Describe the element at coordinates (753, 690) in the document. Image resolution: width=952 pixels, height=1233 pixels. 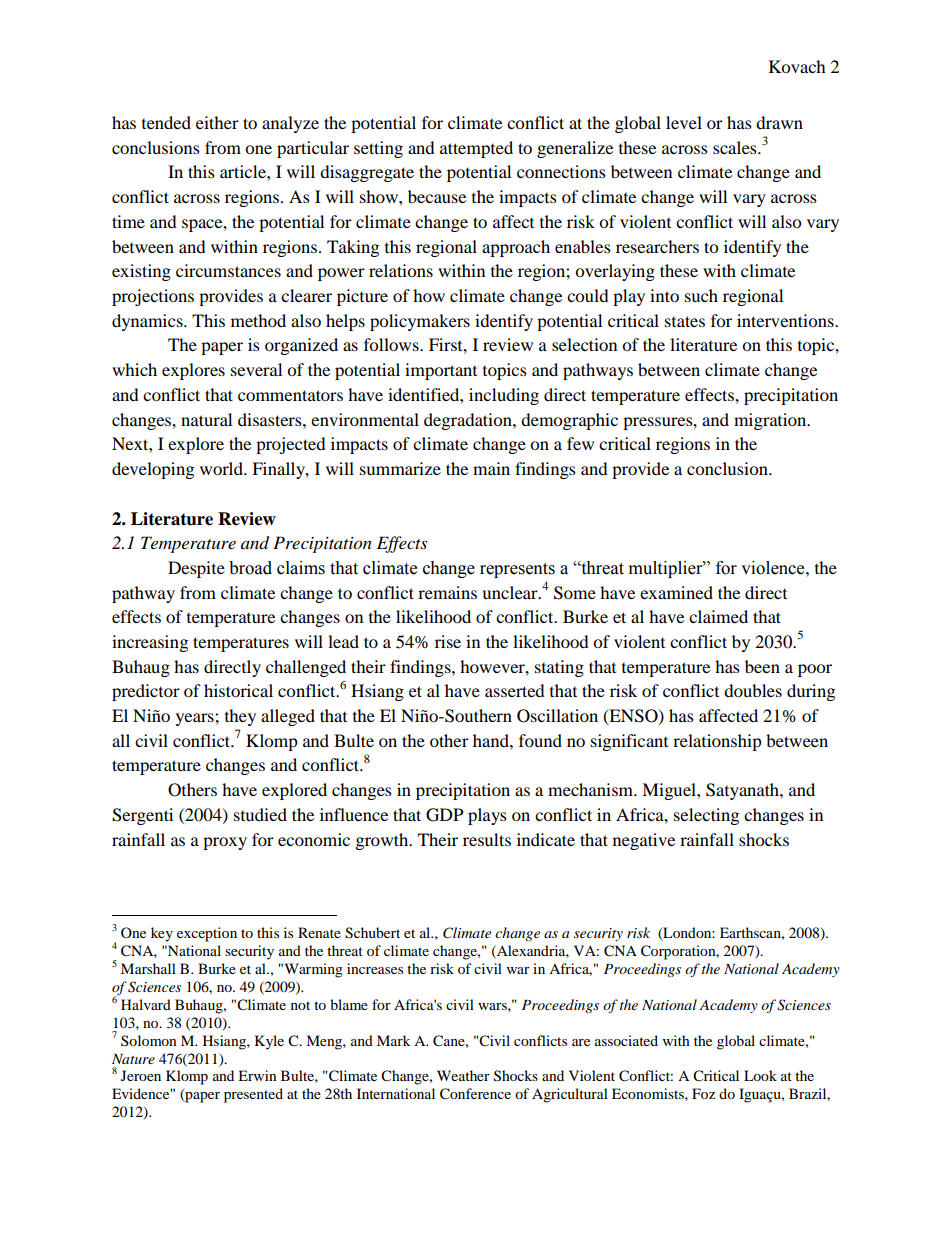
I see `doubles` at that location.
